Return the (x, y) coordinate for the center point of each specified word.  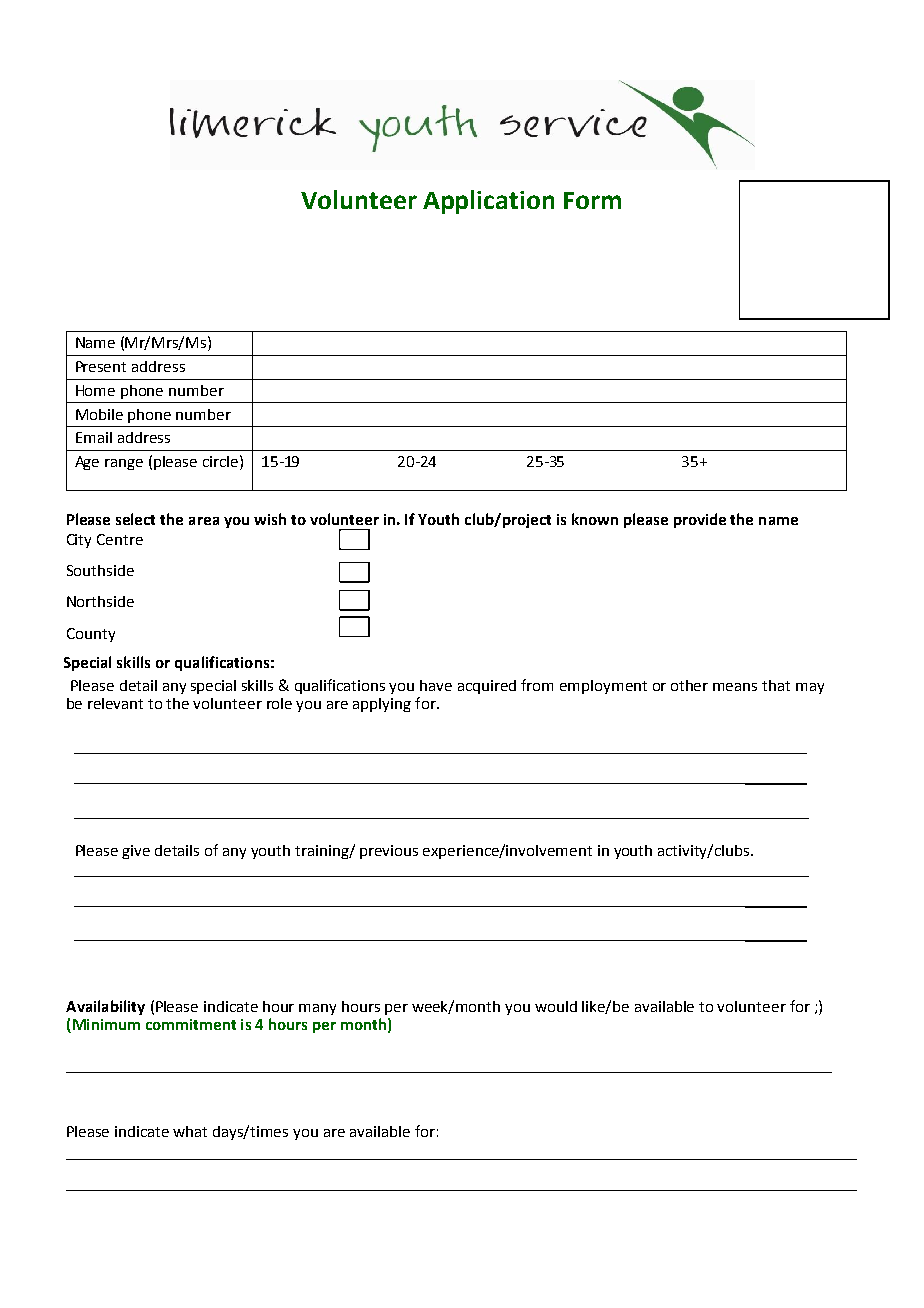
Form (592, 200)
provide (700, 520)
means (735, 687)
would (556, 1006)
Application (488, 202)
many (317, 1009)
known (595, 519)
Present (101, 366)
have (436, 685)
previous (389, 852)
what (190, 1131)
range (124, 464)
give (136, 852)
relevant (115, 703)
